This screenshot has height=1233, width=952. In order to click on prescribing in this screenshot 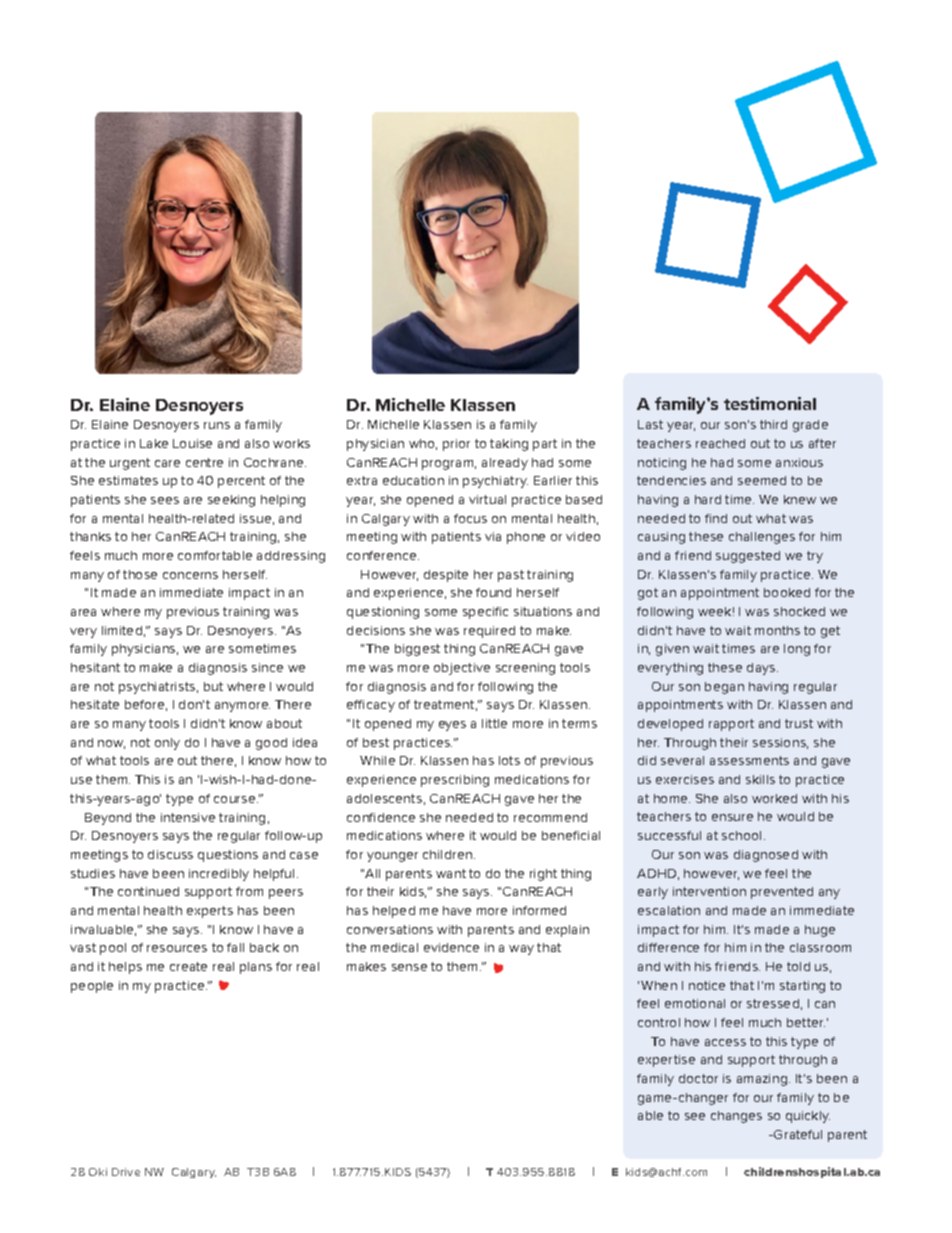, I will do `click(455, 781)`.
